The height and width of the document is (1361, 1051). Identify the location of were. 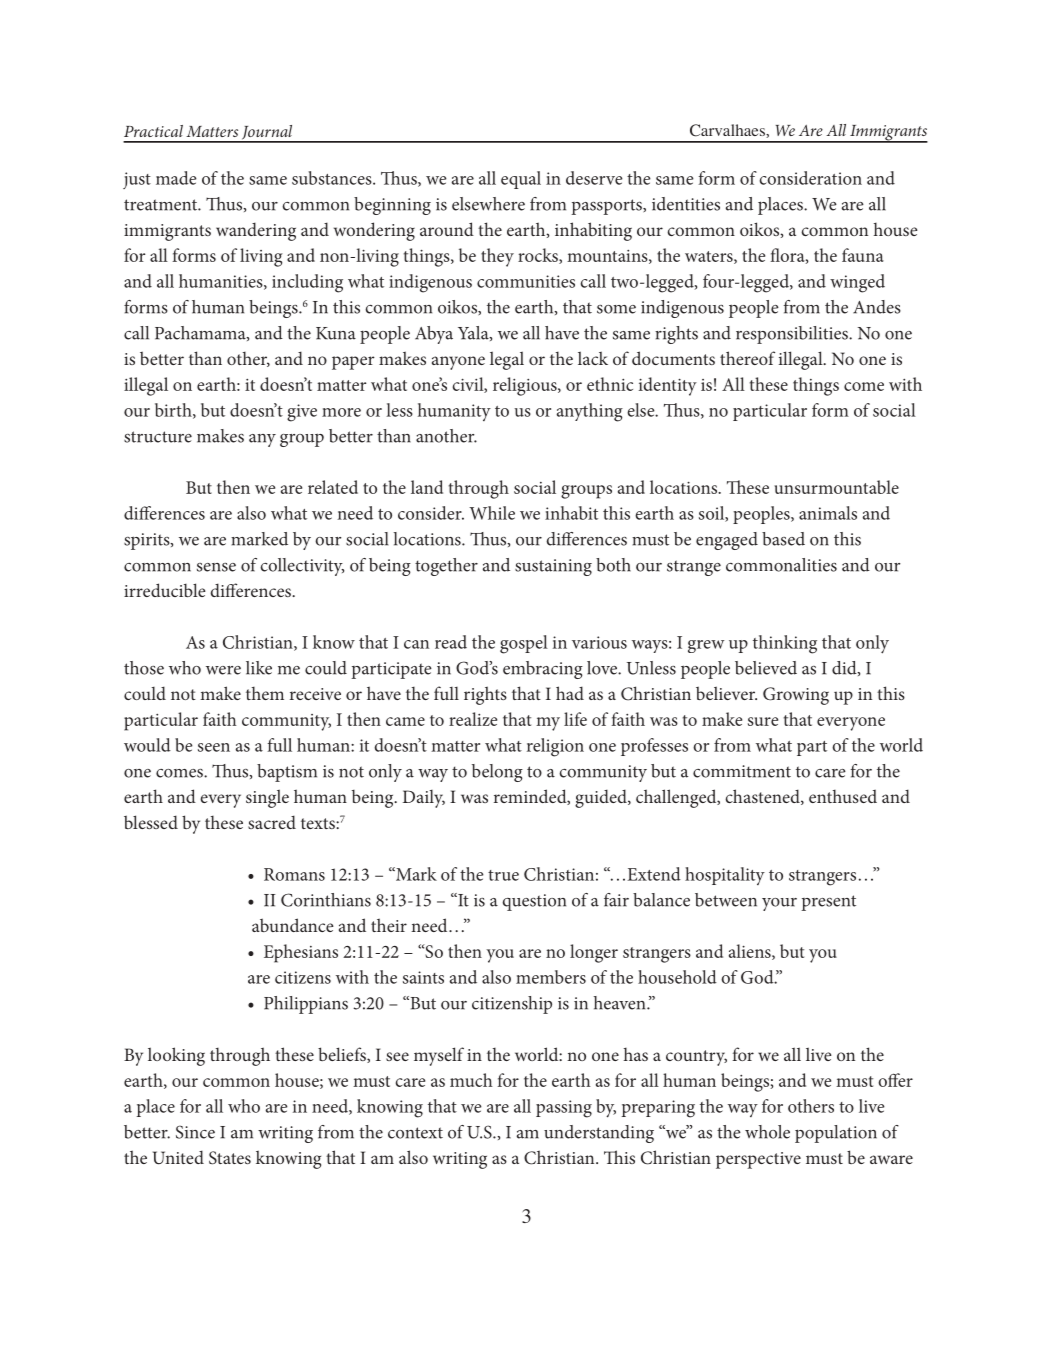
(223, 670).
